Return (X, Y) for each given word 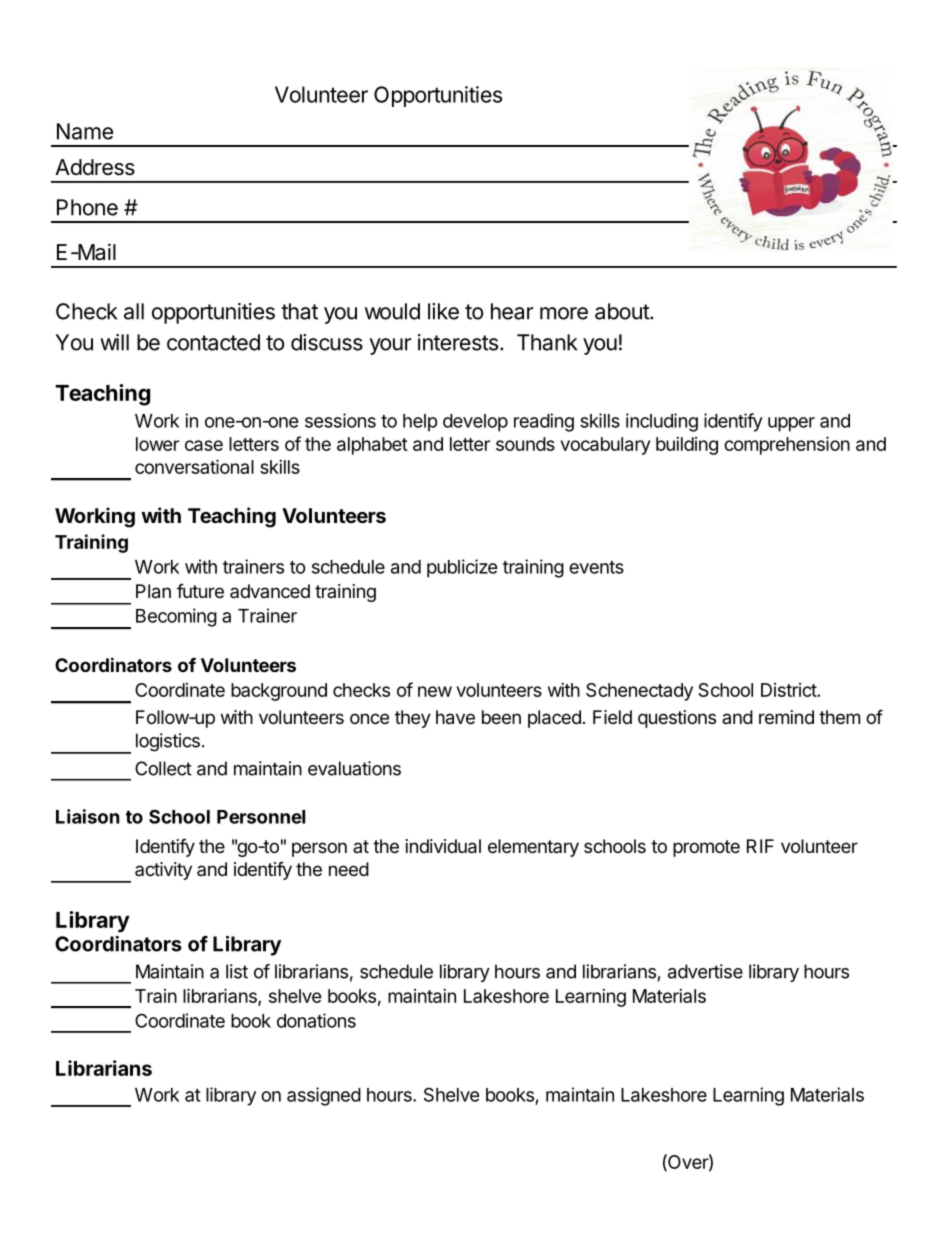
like (443, 311)
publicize (462, 568)
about (623, 311)
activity (163, 871)
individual (443, 846)
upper (791, 424)
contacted (213, 342)
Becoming (176, 617)
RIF (760, 846)
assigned (324, 1096)
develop (475, 423)
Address (95, 167)
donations (316, 1020)
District (789, 690)
